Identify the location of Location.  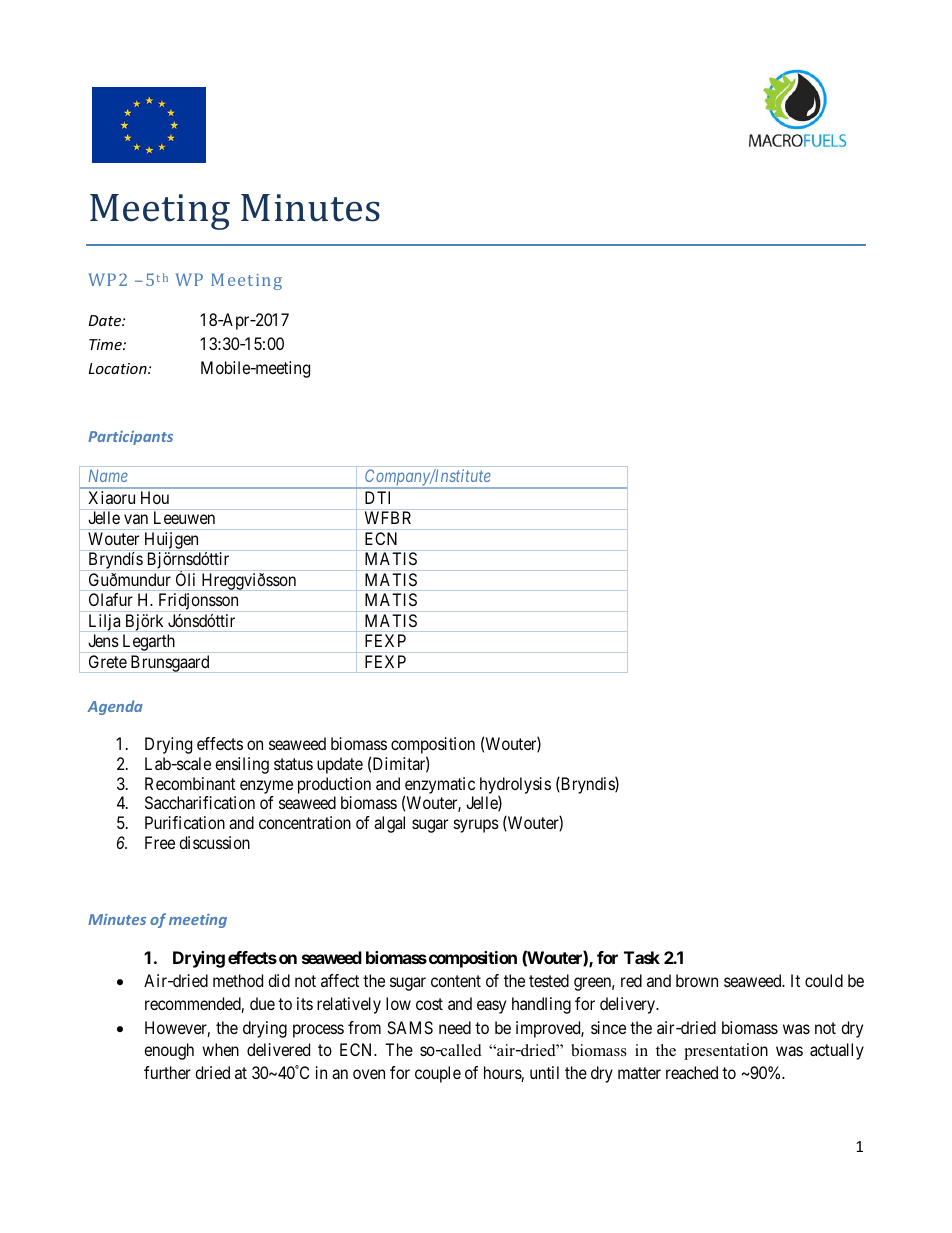
(119, 368).
